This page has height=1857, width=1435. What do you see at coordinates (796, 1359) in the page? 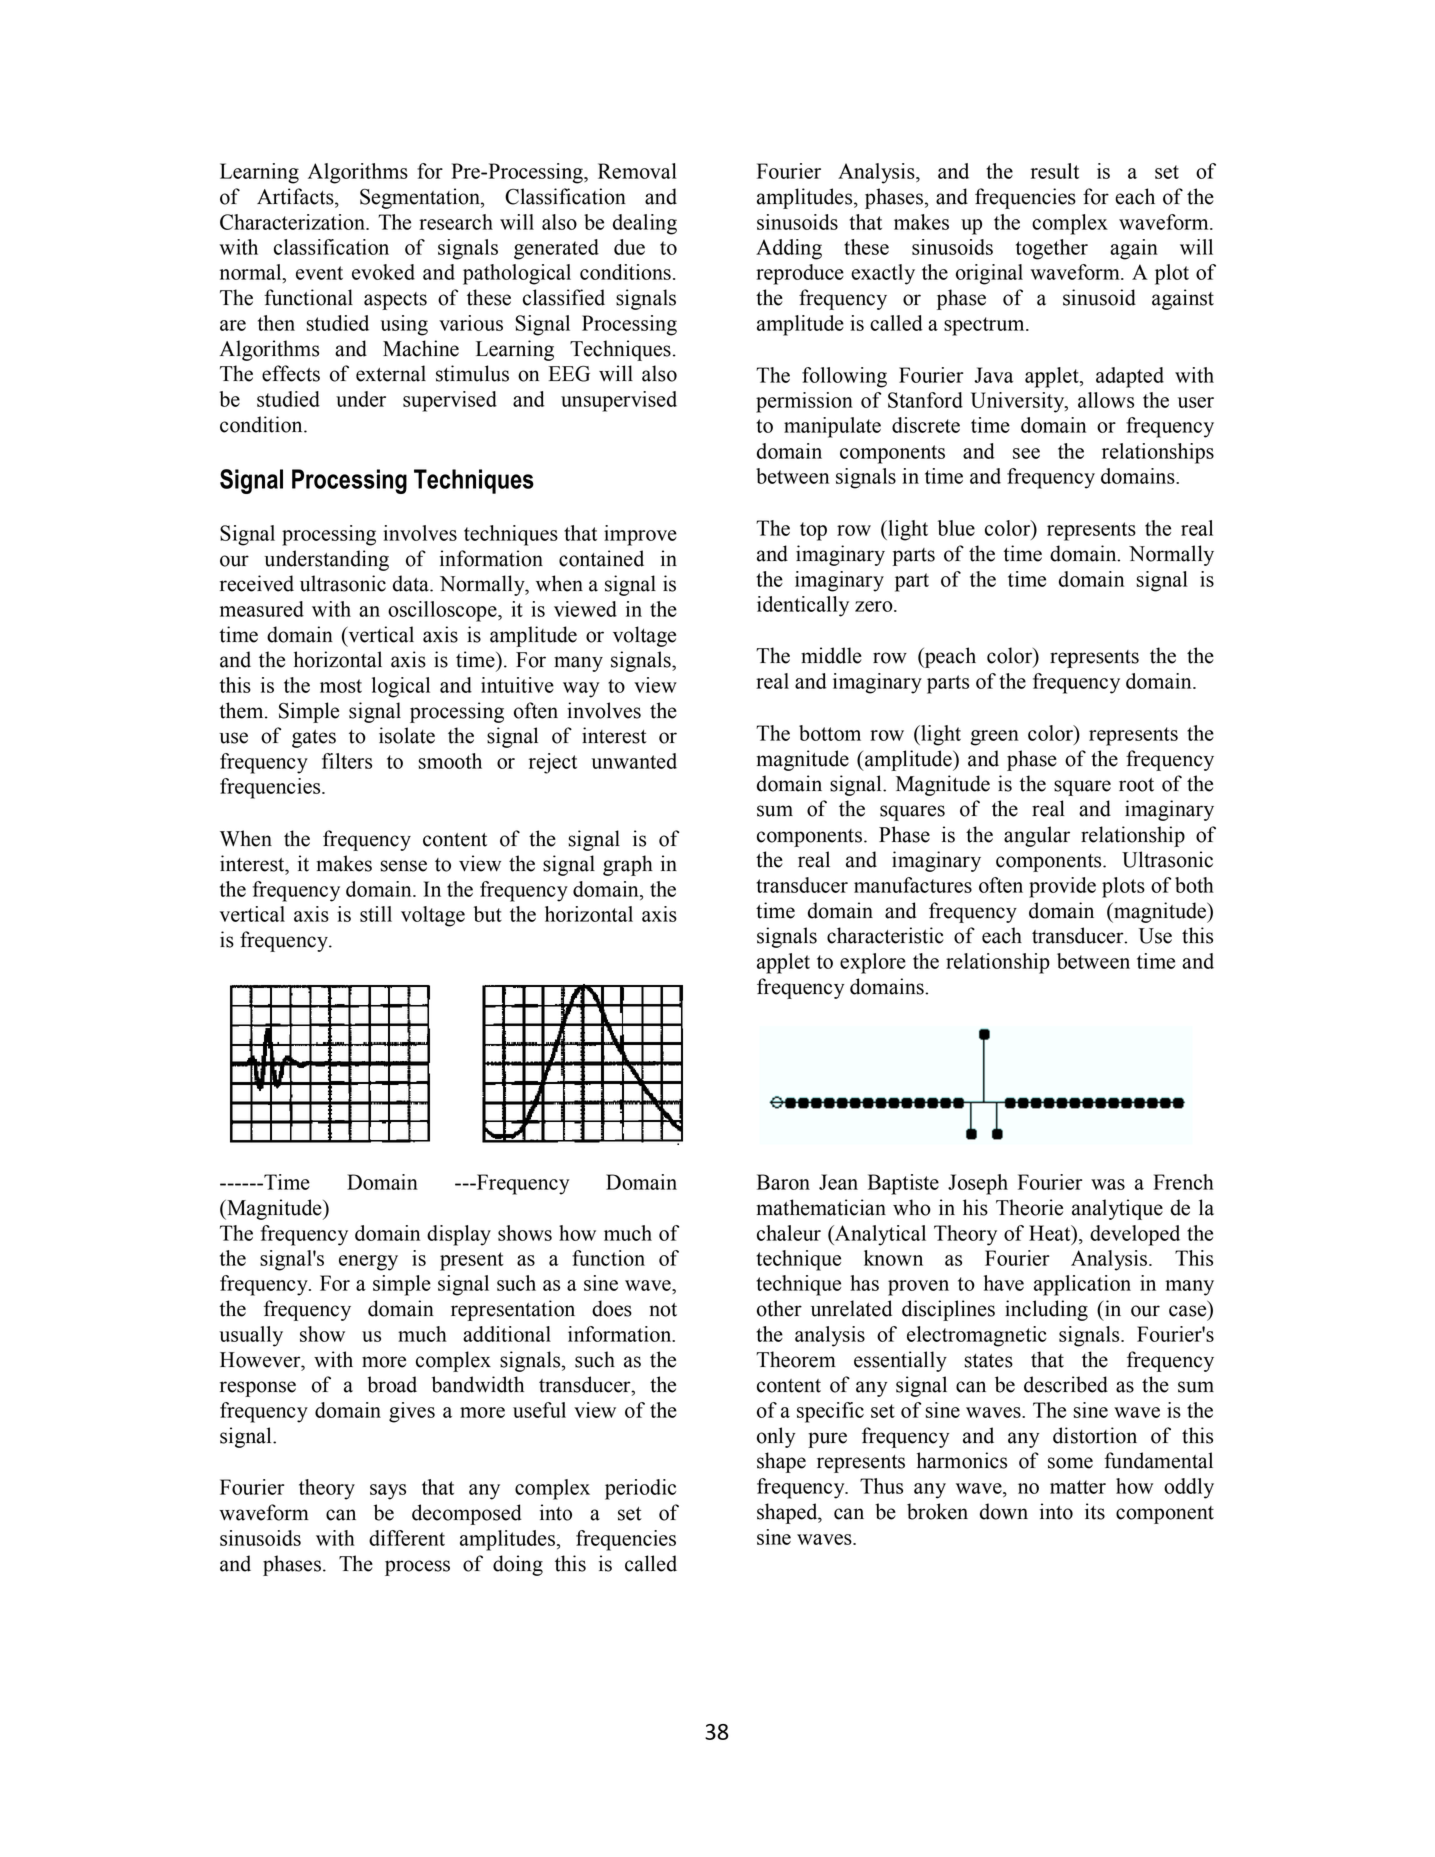
I see `Theorem` at bounding box center [796, 1359].
